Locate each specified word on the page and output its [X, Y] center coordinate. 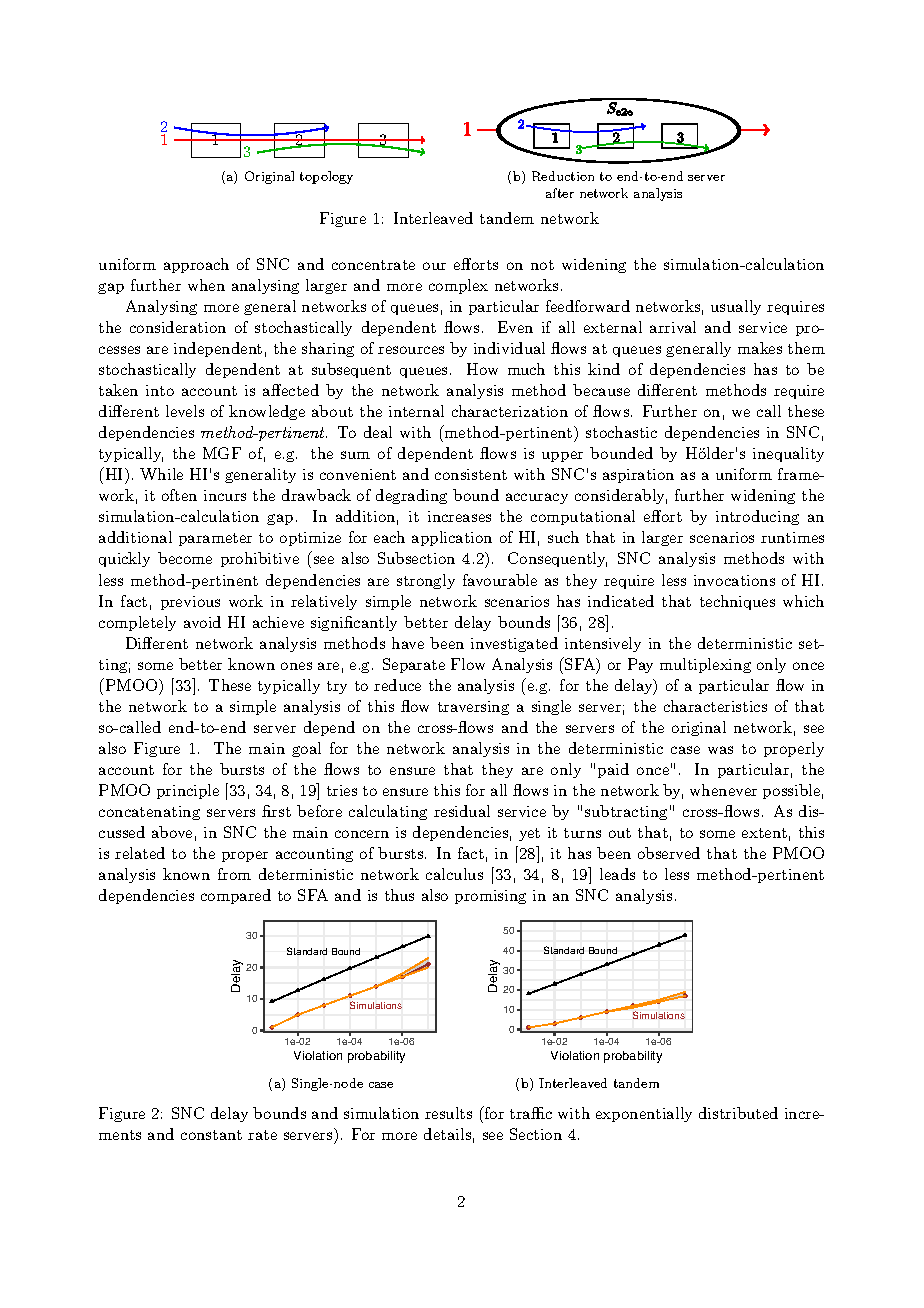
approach [196, 265]
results [448, 1113]
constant [211, 1135]
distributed [738, 1113]
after [560, 193]
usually [736, 307]
